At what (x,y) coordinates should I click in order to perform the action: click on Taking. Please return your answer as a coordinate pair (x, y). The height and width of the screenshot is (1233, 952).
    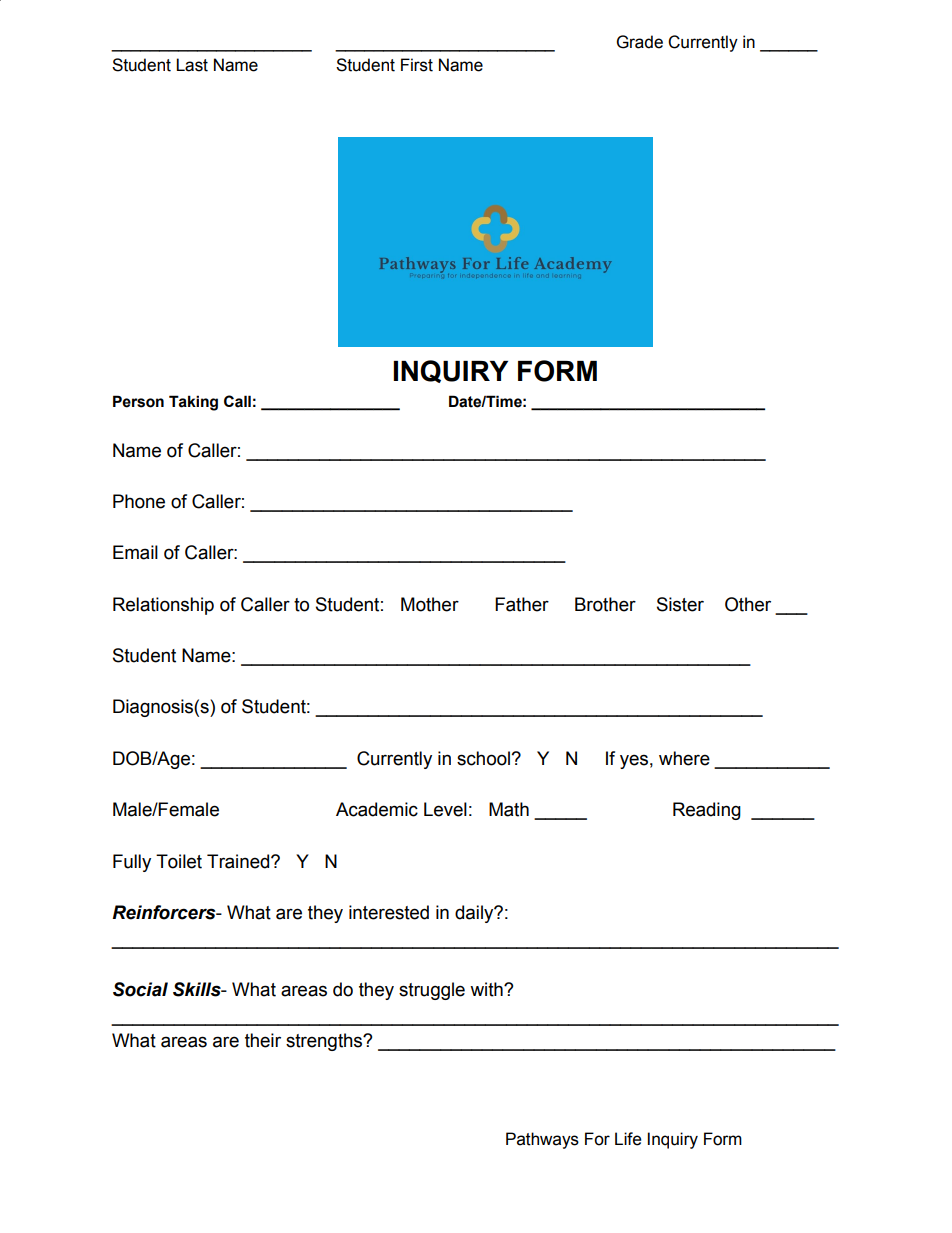
    Looking at the image, I should click on (193, 403).
